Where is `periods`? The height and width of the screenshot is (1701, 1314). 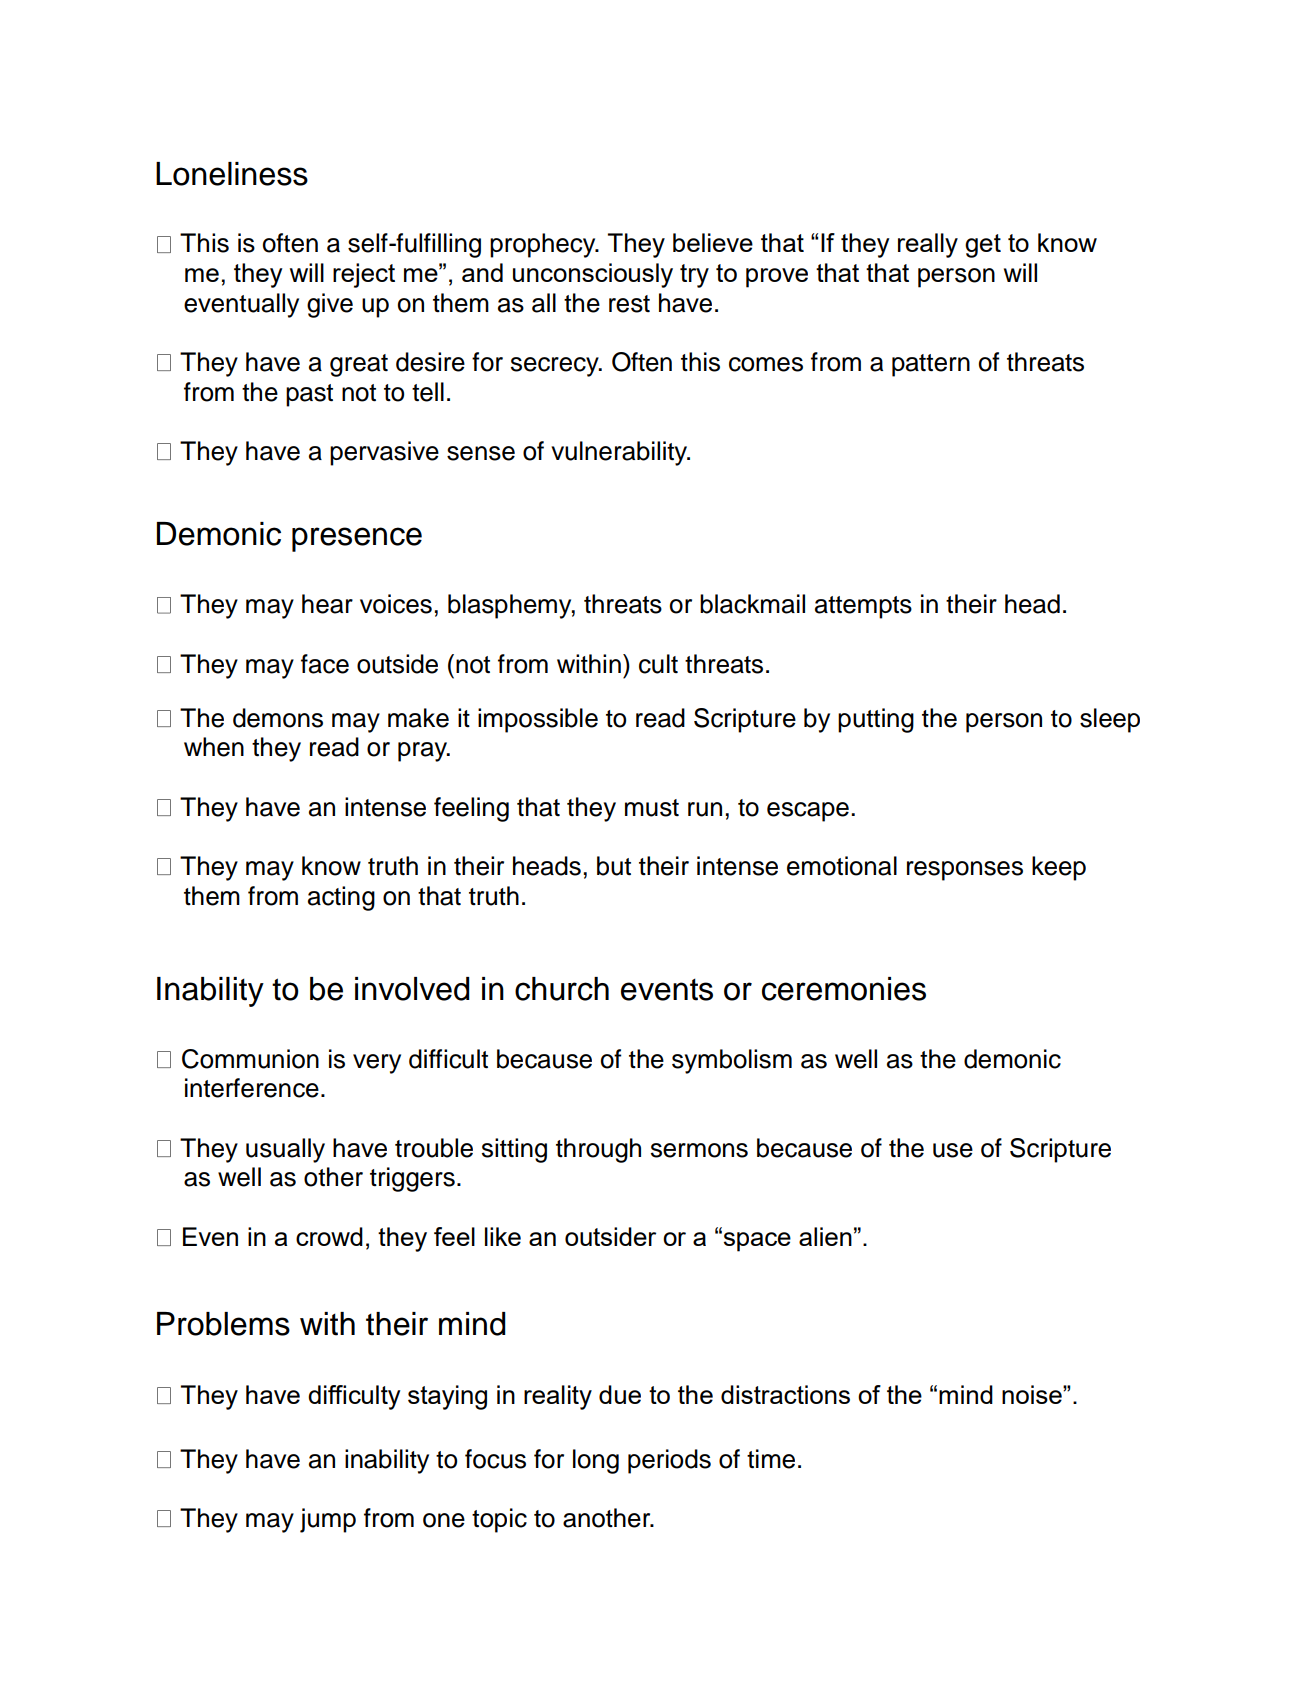 periods is located at coordinates (669, 1461).
